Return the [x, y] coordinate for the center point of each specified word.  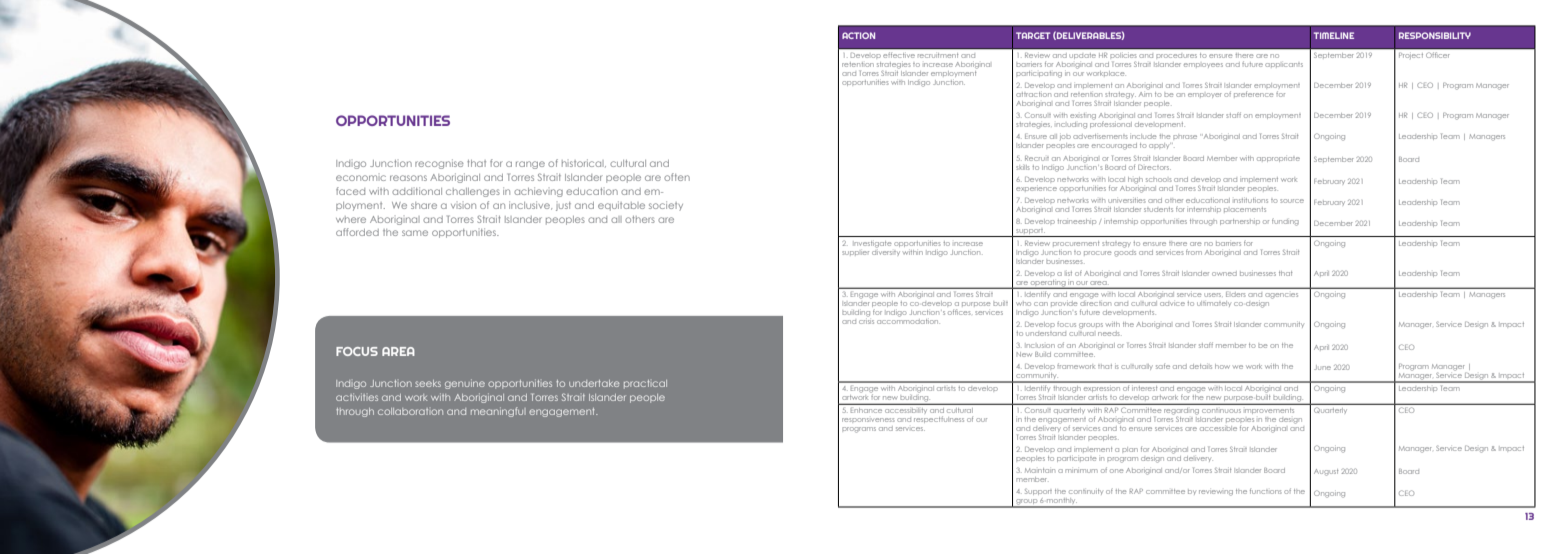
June [1322, 367]
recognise [439, 164]
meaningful [498, 412]
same [415, 233]
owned [1224, 273]
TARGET [1033, 35]
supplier [855, 253]
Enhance [866, 410]
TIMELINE [1334, 35]
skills [1022, 167]
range [530, 165]
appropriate [1278, 159]
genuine [465, 384]
